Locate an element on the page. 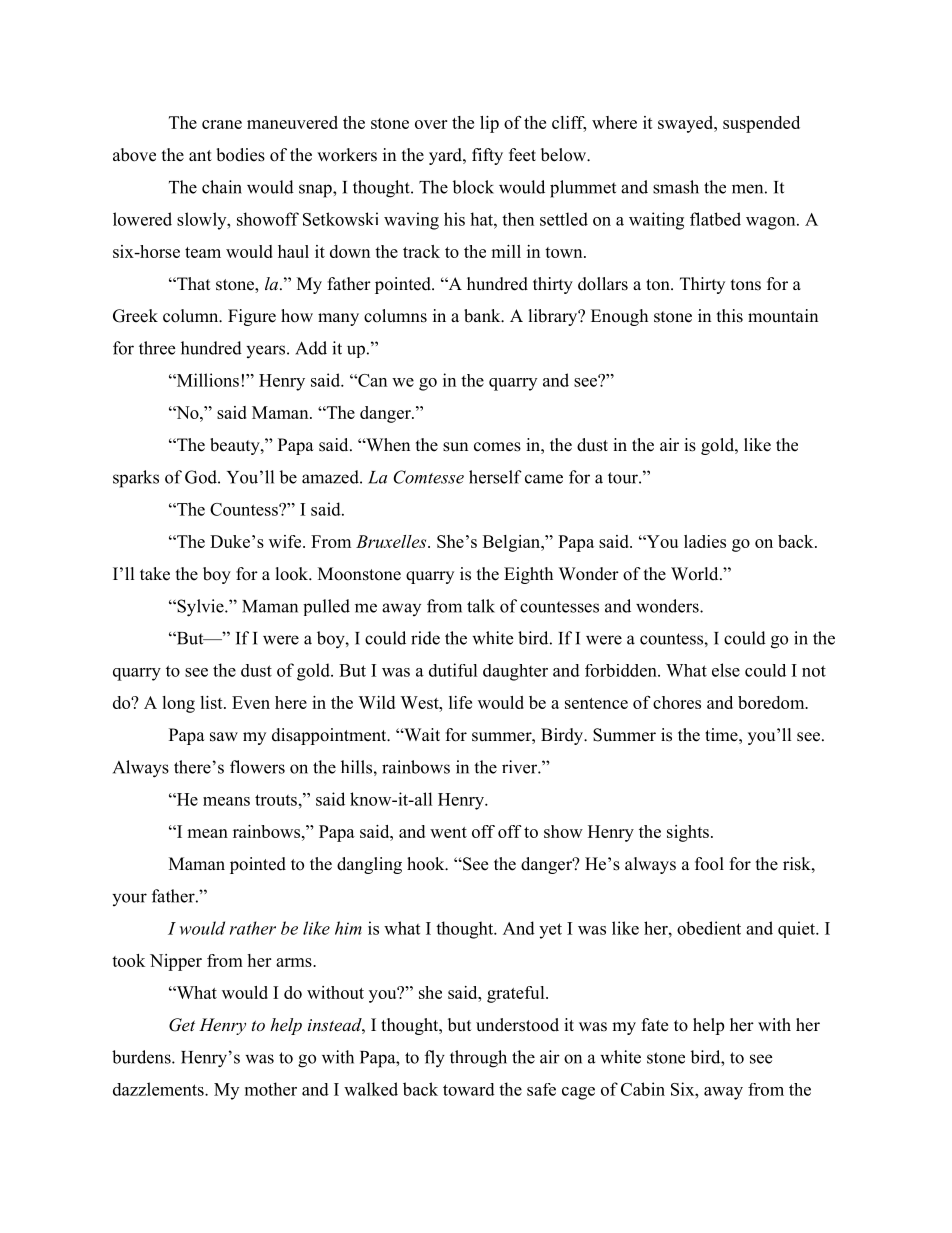 This document has width=952, height=1233. fifty is located at coordinates (487, 156).
